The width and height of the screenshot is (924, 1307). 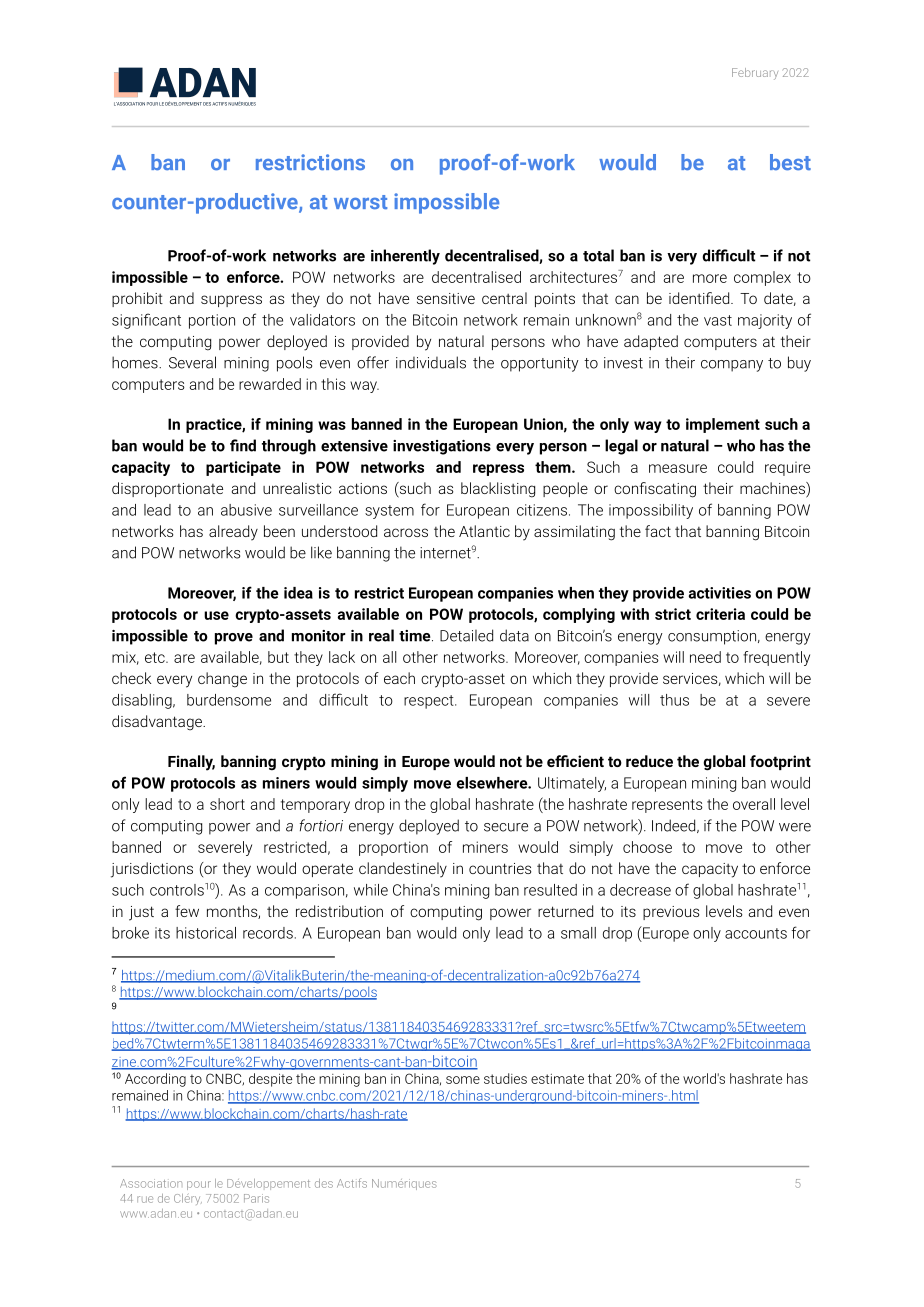 I want to click on estimate, so click(x=557, y=1079).
